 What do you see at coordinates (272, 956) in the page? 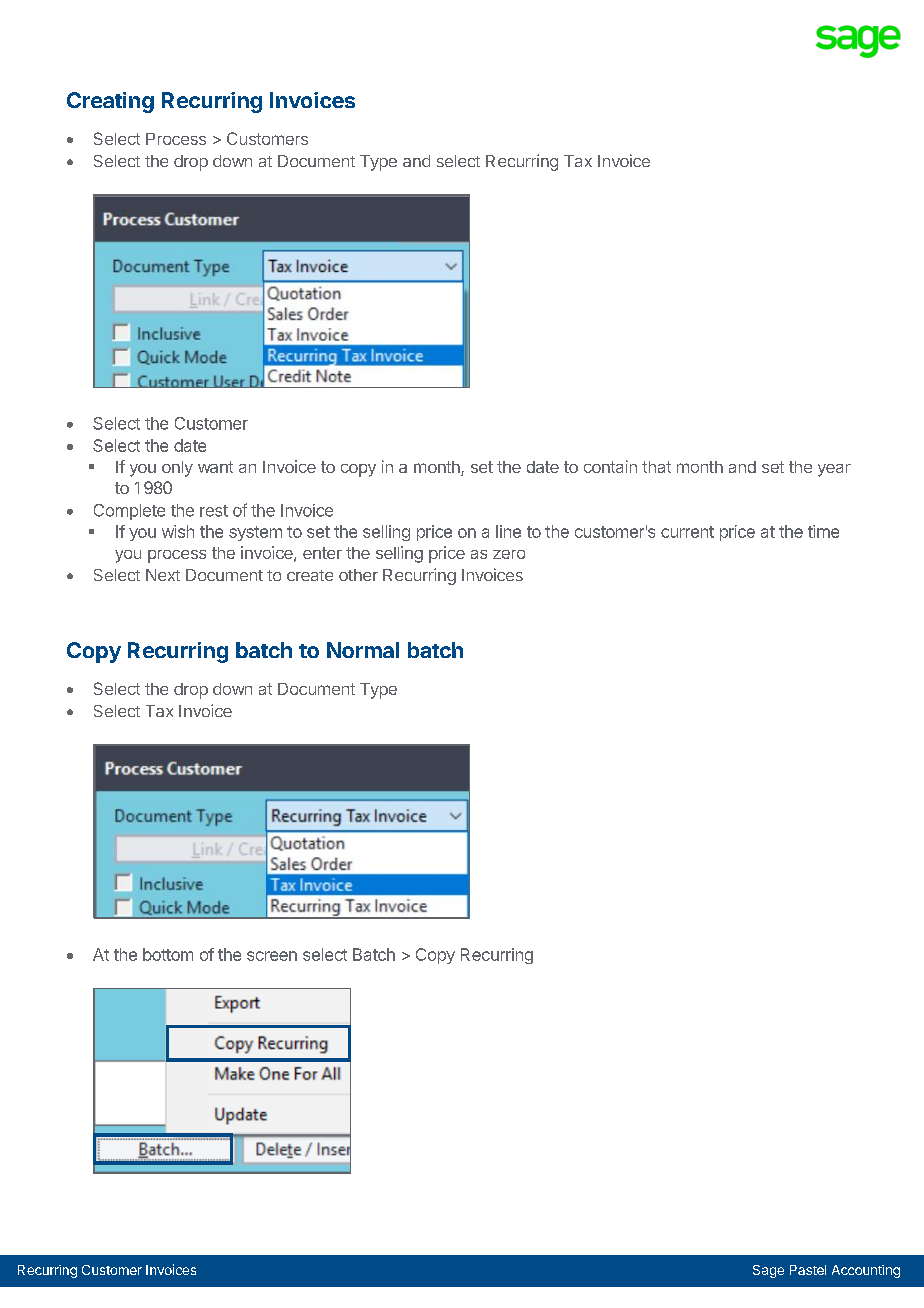
I see `screen` at bounding box center [272, 956].
